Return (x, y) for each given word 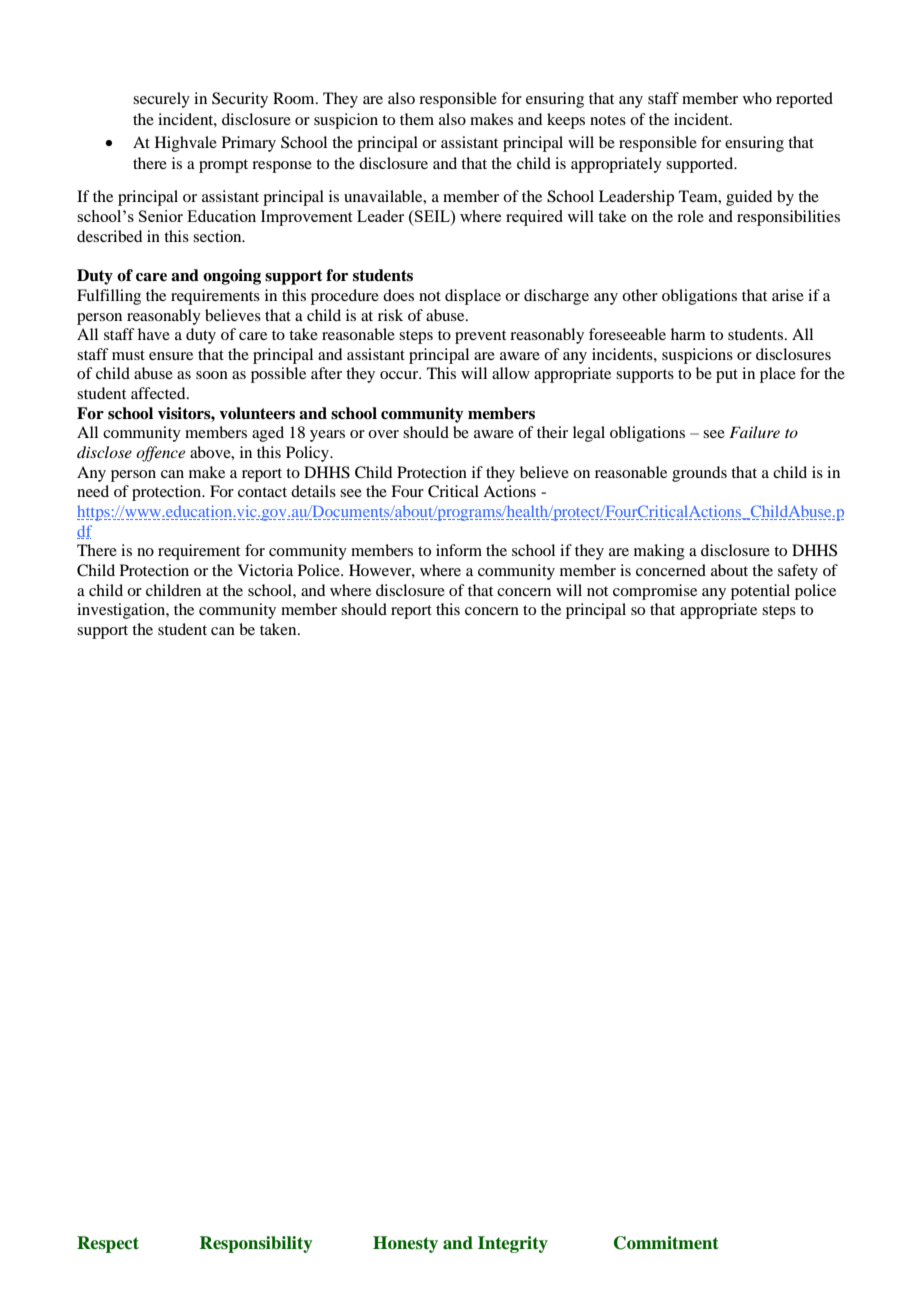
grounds (699, 474)
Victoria (265, 570)
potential (760, 592)
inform (459, 550)
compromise (655, 592)
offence (160, 454)
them (417, 119)
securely (161, 100)
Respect (108, 1244)
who (757, 98)
